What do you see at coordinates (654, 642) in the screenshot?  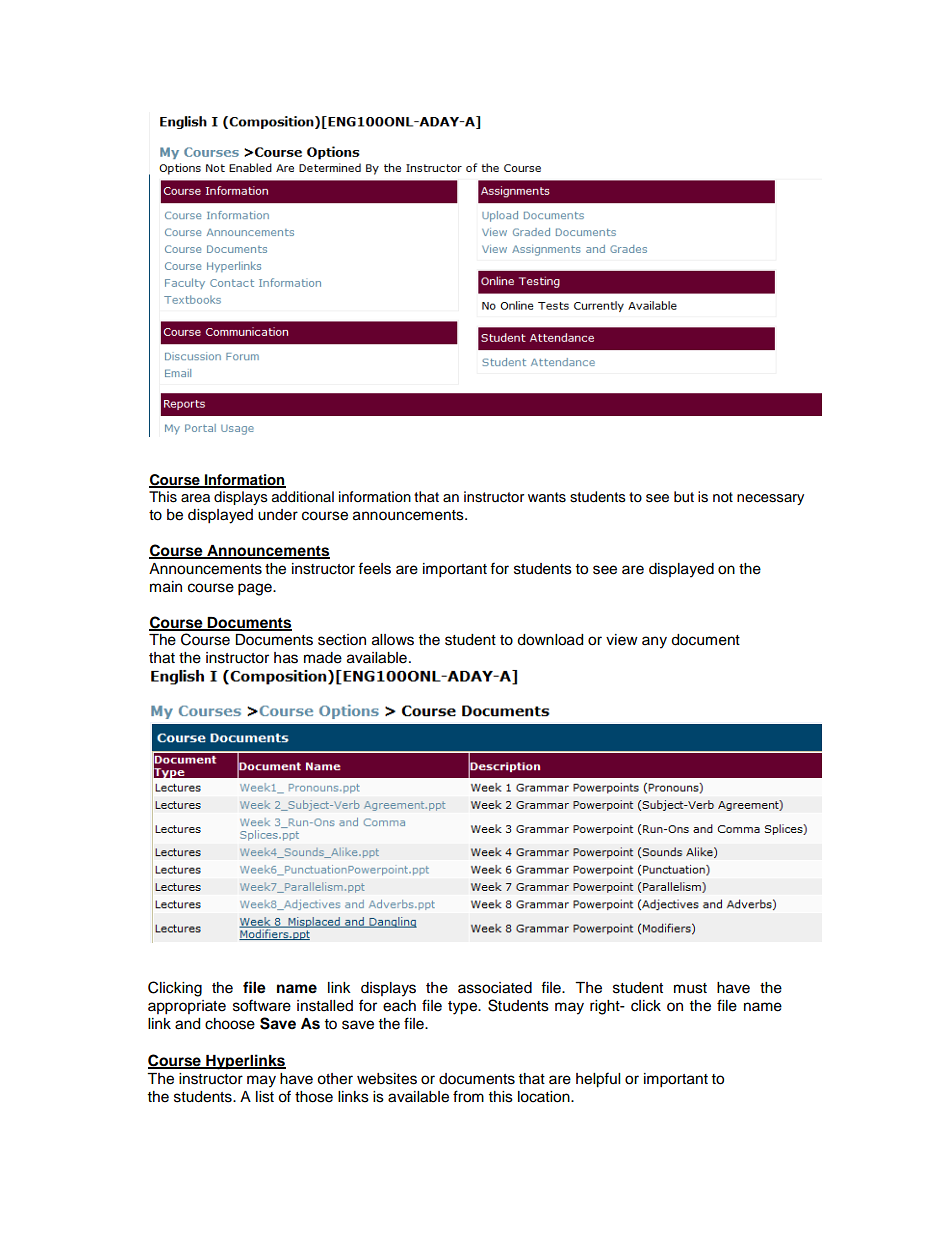 I see `any` at bounding box center [654, 642].
